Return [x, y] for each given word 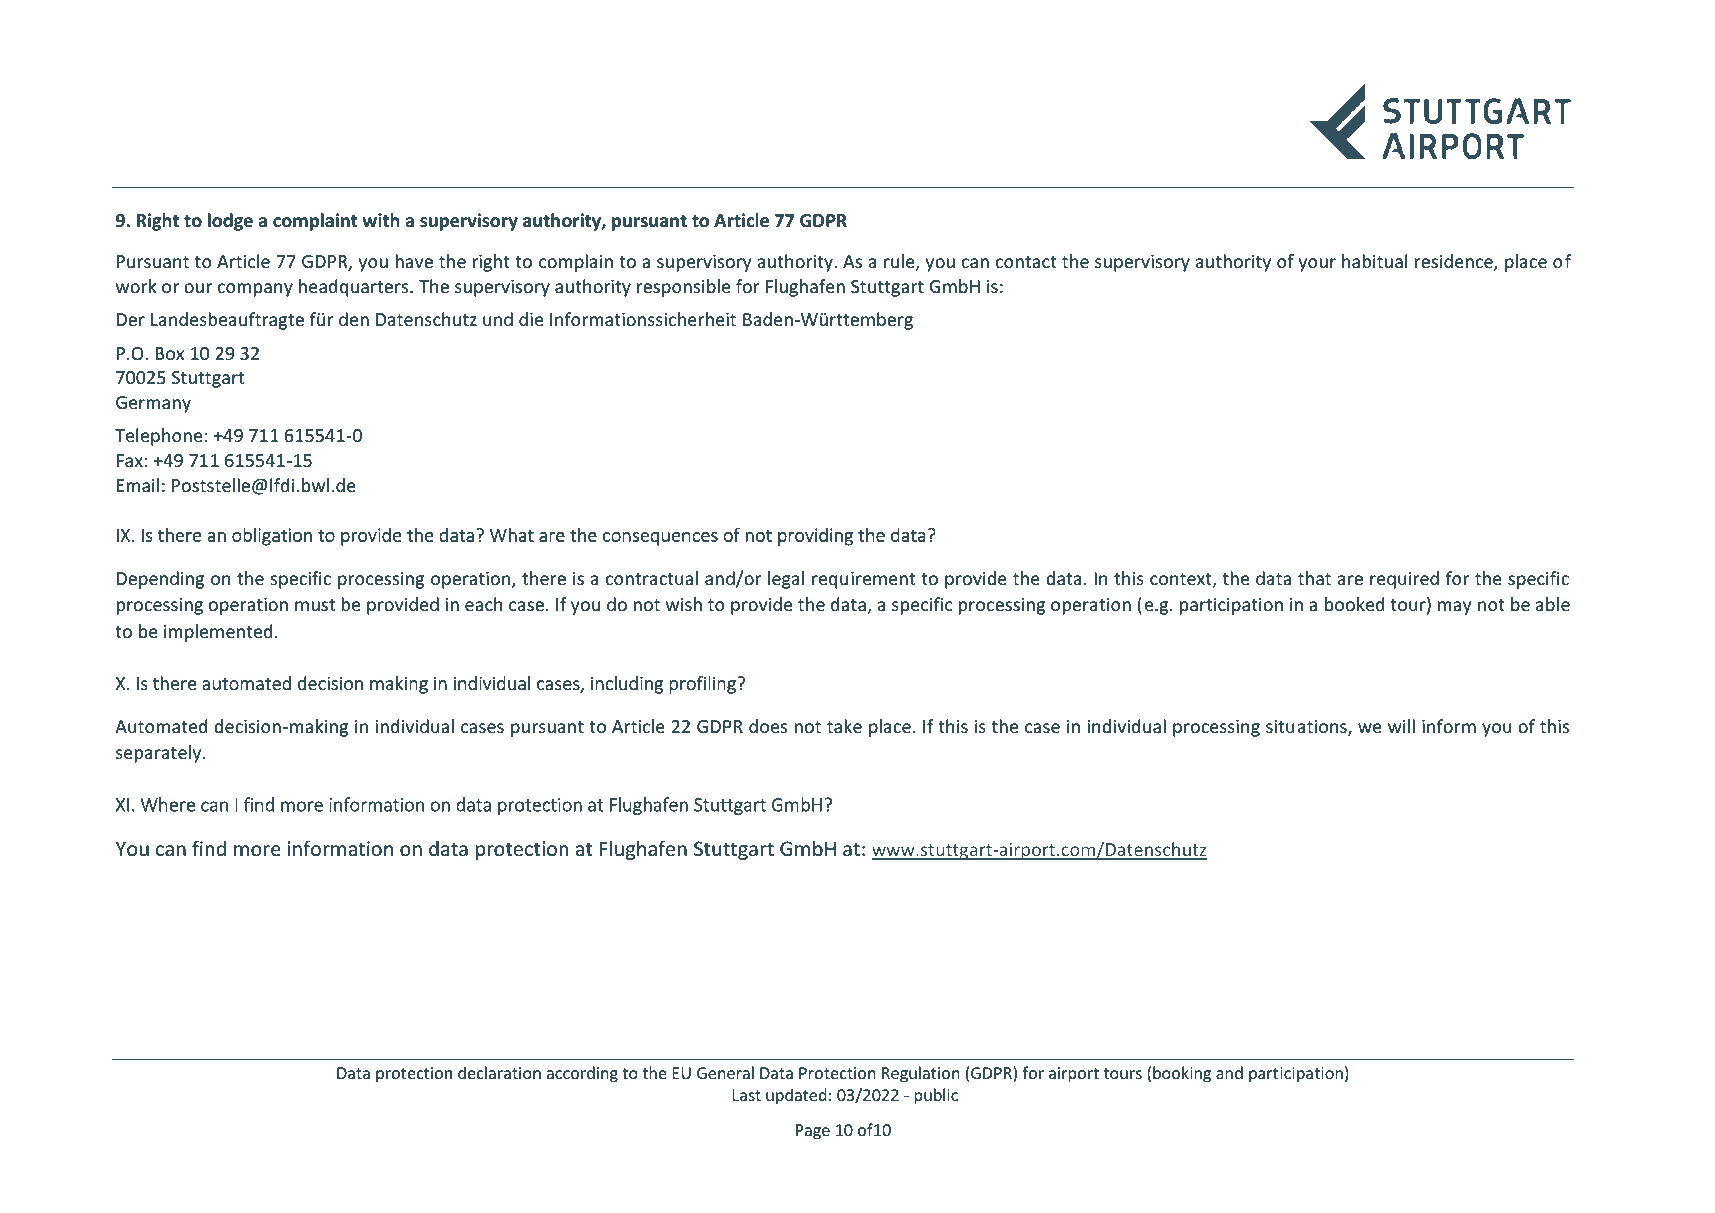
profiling [703, 685]
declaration [499, 1072]
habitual [1374, 261]
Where [167, 804]
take [844, 726]
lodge [230, 222]
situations [1307, 728]
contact [1026, 262]
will [1401, 726]
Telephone [158, 437]
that [1314, 578]
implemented [218, 633]
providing [815, 536]
